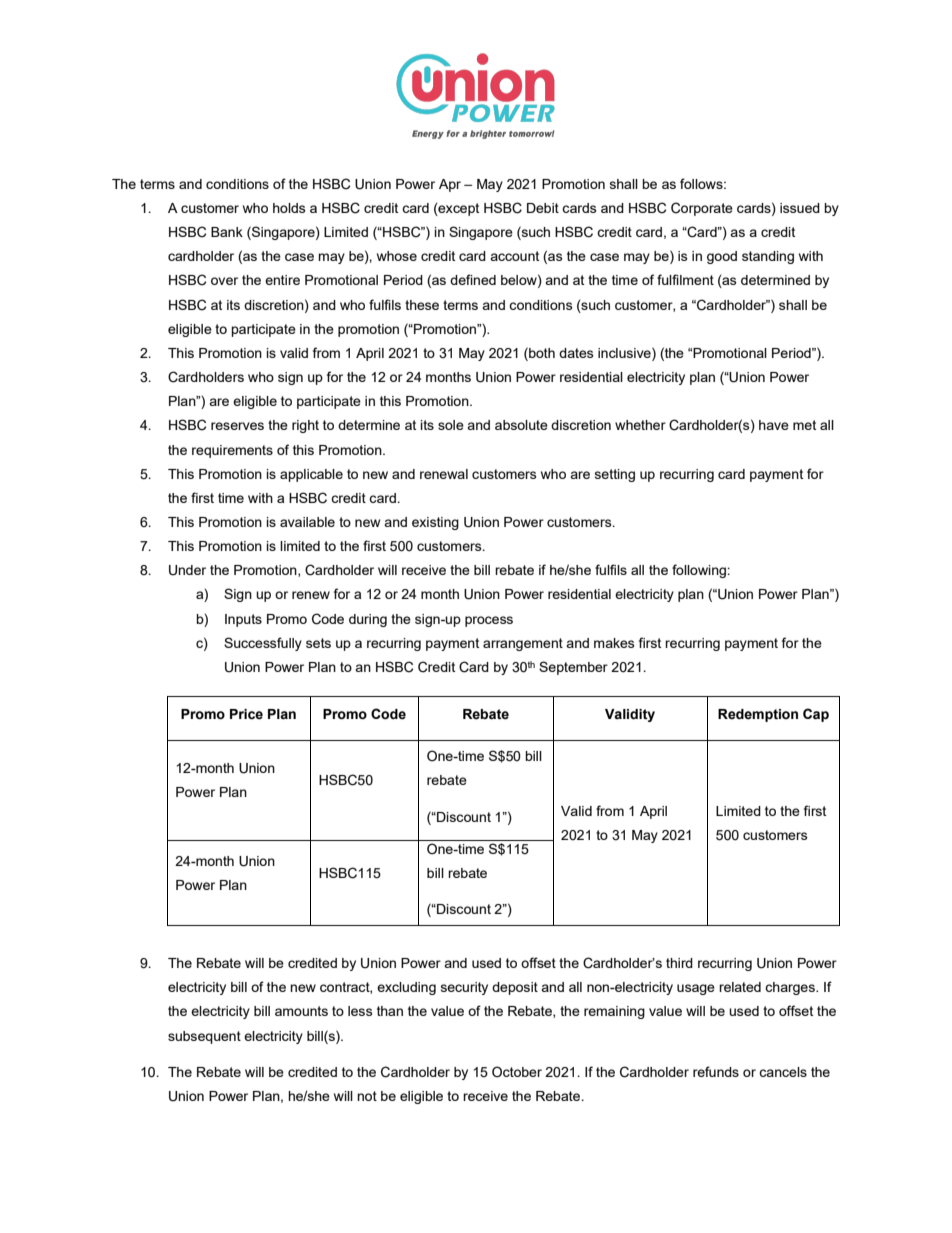  What do you see at coordinates (263, 644) in the screenshot?
I see `Successfully` at bounding box center [263, 644].
